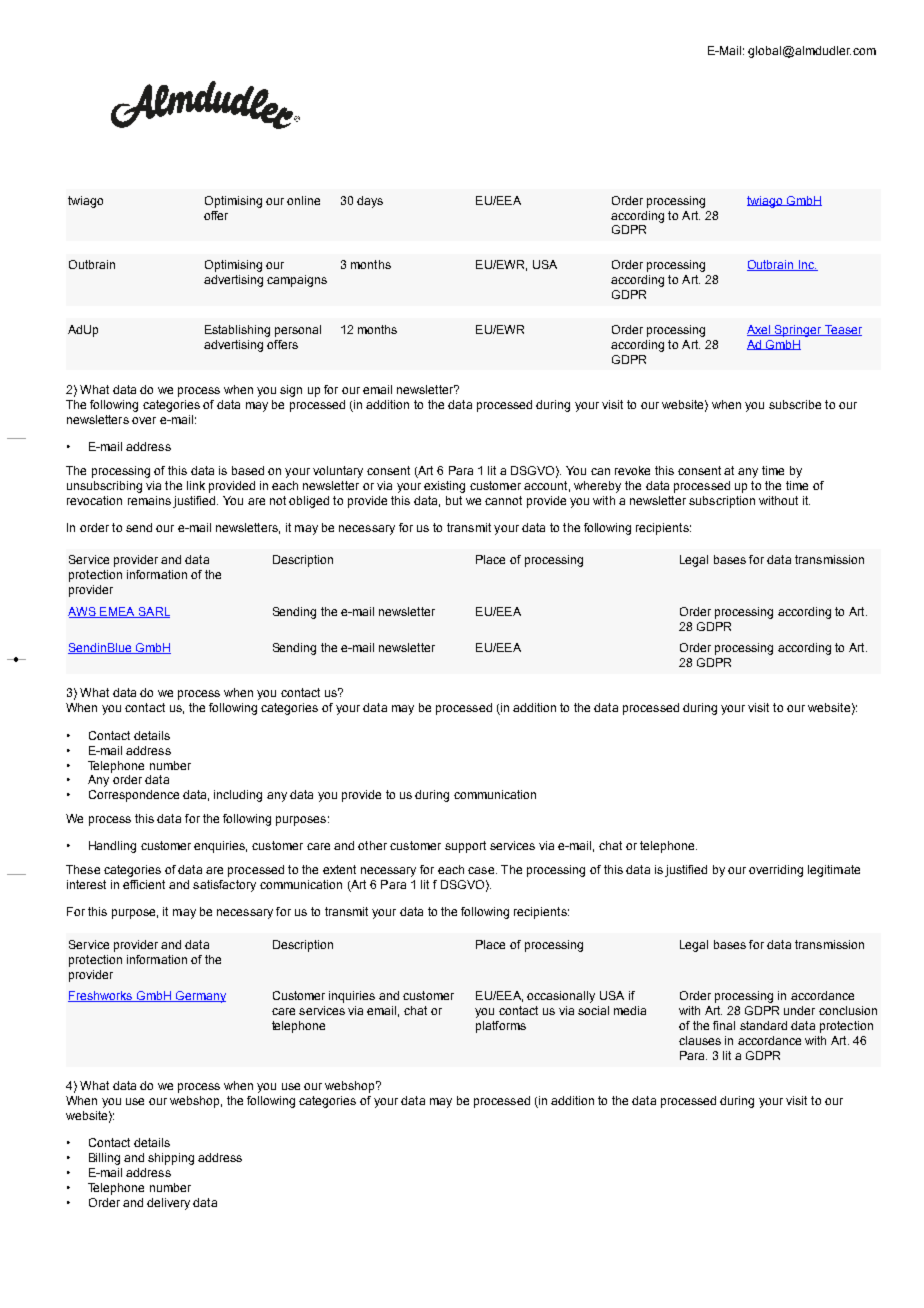  Describe the element at coordinates (501, 1027) in the image. I see `platforms` at that location.
